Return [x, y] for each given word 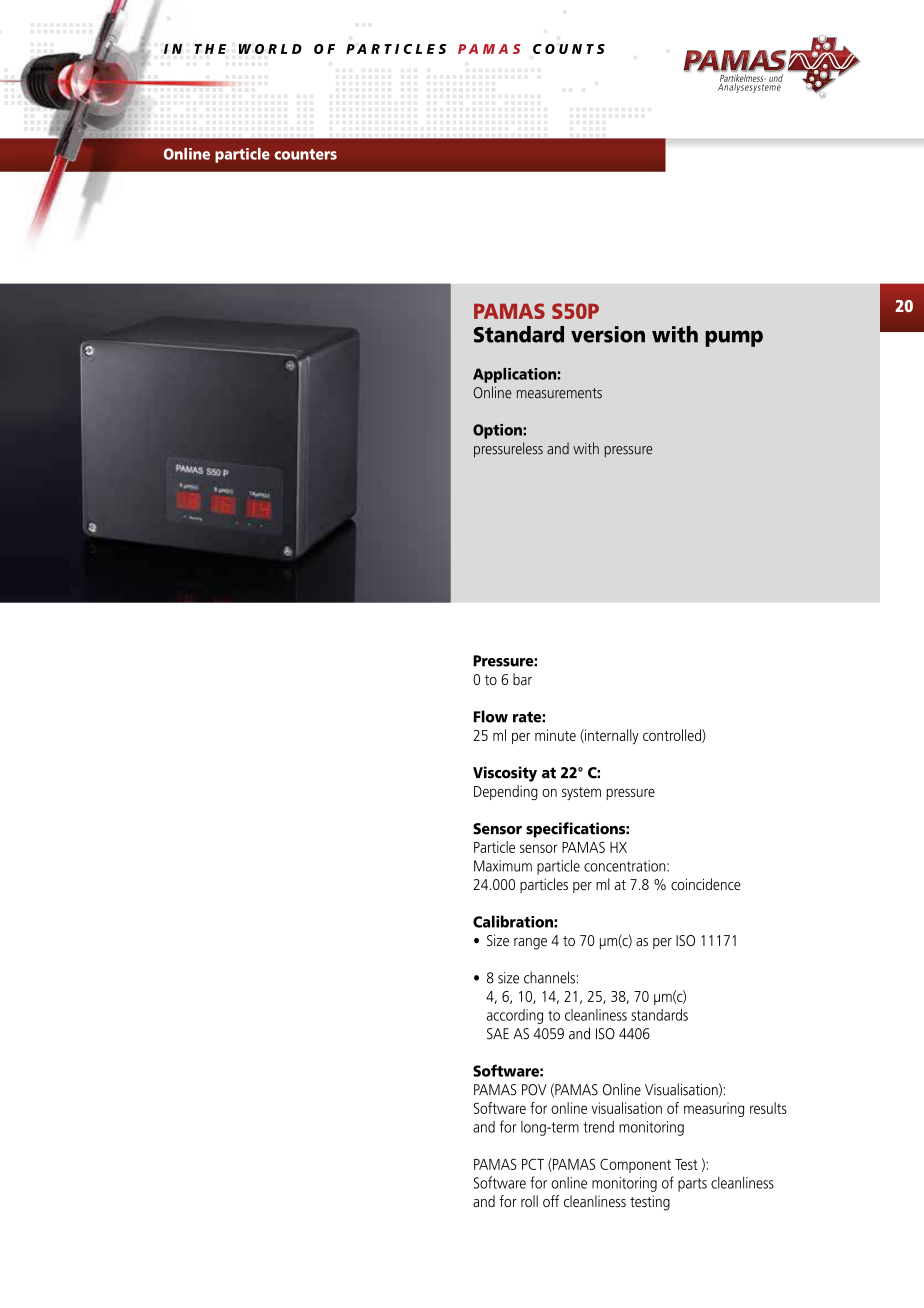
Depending [506, 792]
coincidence [706, 884]
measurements [559, 393]
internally [611, 736]
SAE [498, 1034]
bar [522, 679]
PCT [533, 1164]
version [608, 334]
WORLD [270, 49]
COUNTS [569, 49]
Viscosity [505, 774]
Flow [491, 716]
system [581, 793]
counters [305, 154]
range [530, 944]
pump [734, 338]
